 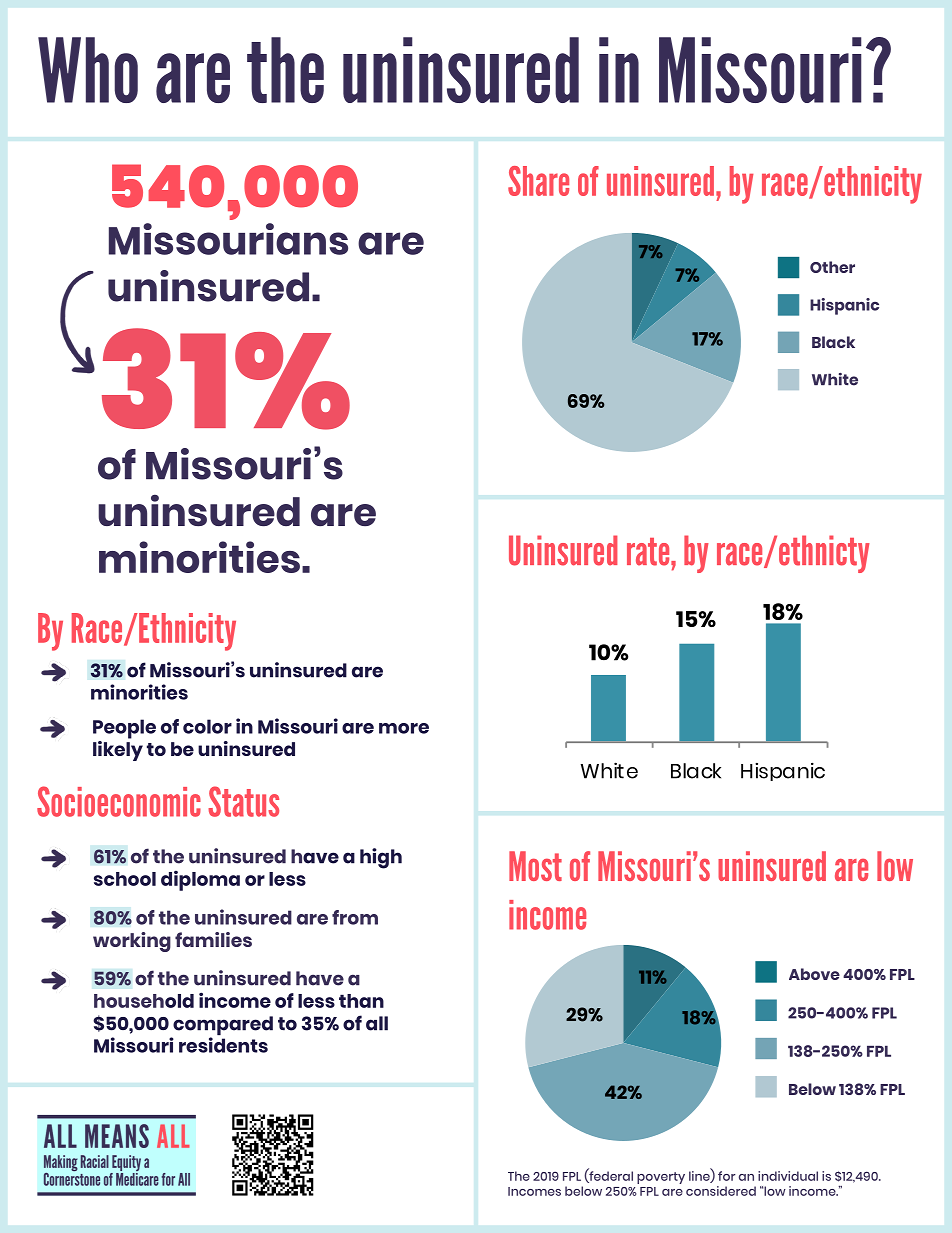 I want to click on color, so click(x=207, y=726).
